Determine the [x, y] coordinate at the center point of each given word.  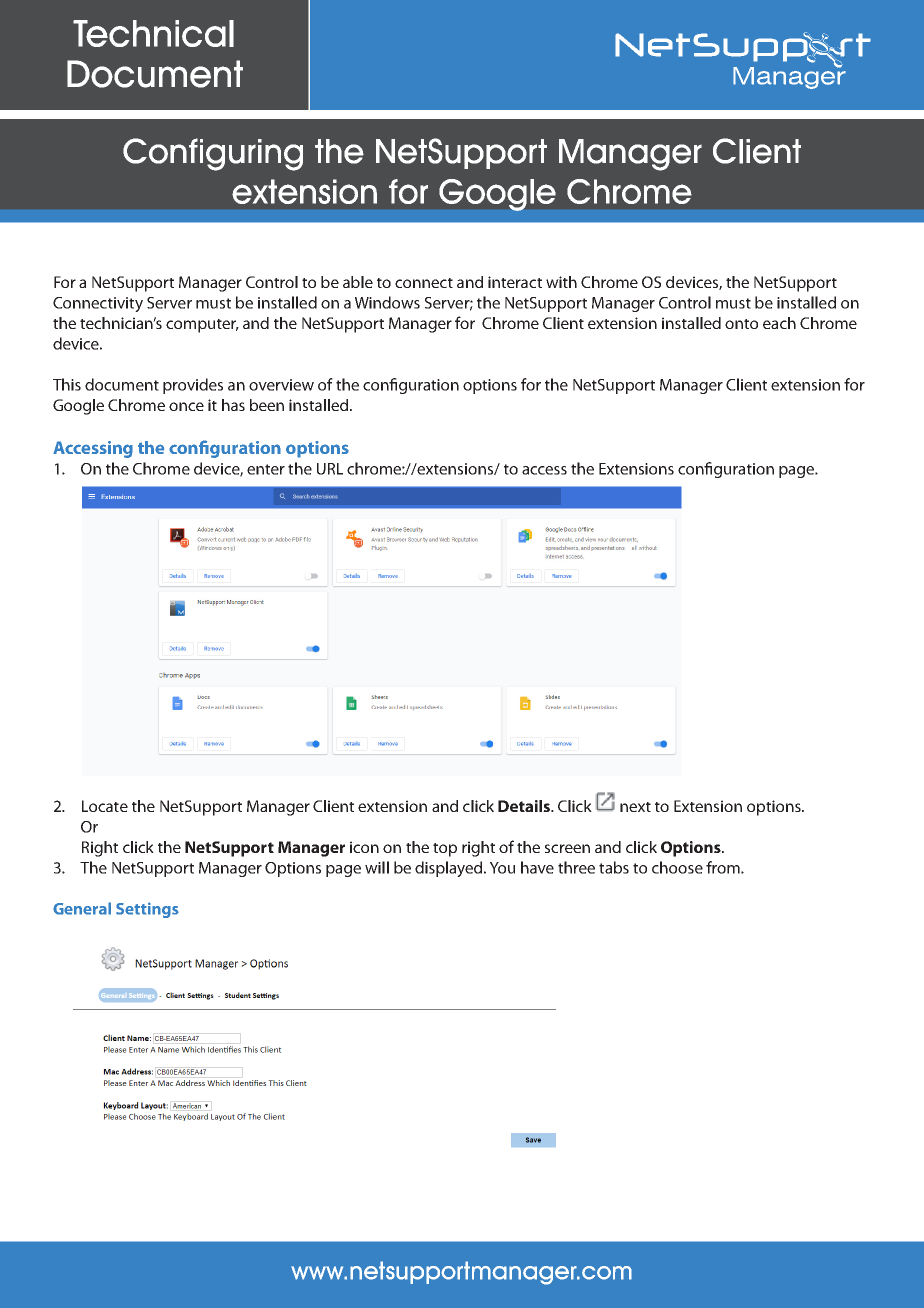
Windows [387, 302]
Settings [147, 910]
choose [677, 867]
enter [266, 469]
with [561, 282]
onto [741, 324]
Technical [153, 33]
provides [193, 386]
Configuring [213, 154]
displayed [450, 869]
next [635, 807]
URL [330, 469]
